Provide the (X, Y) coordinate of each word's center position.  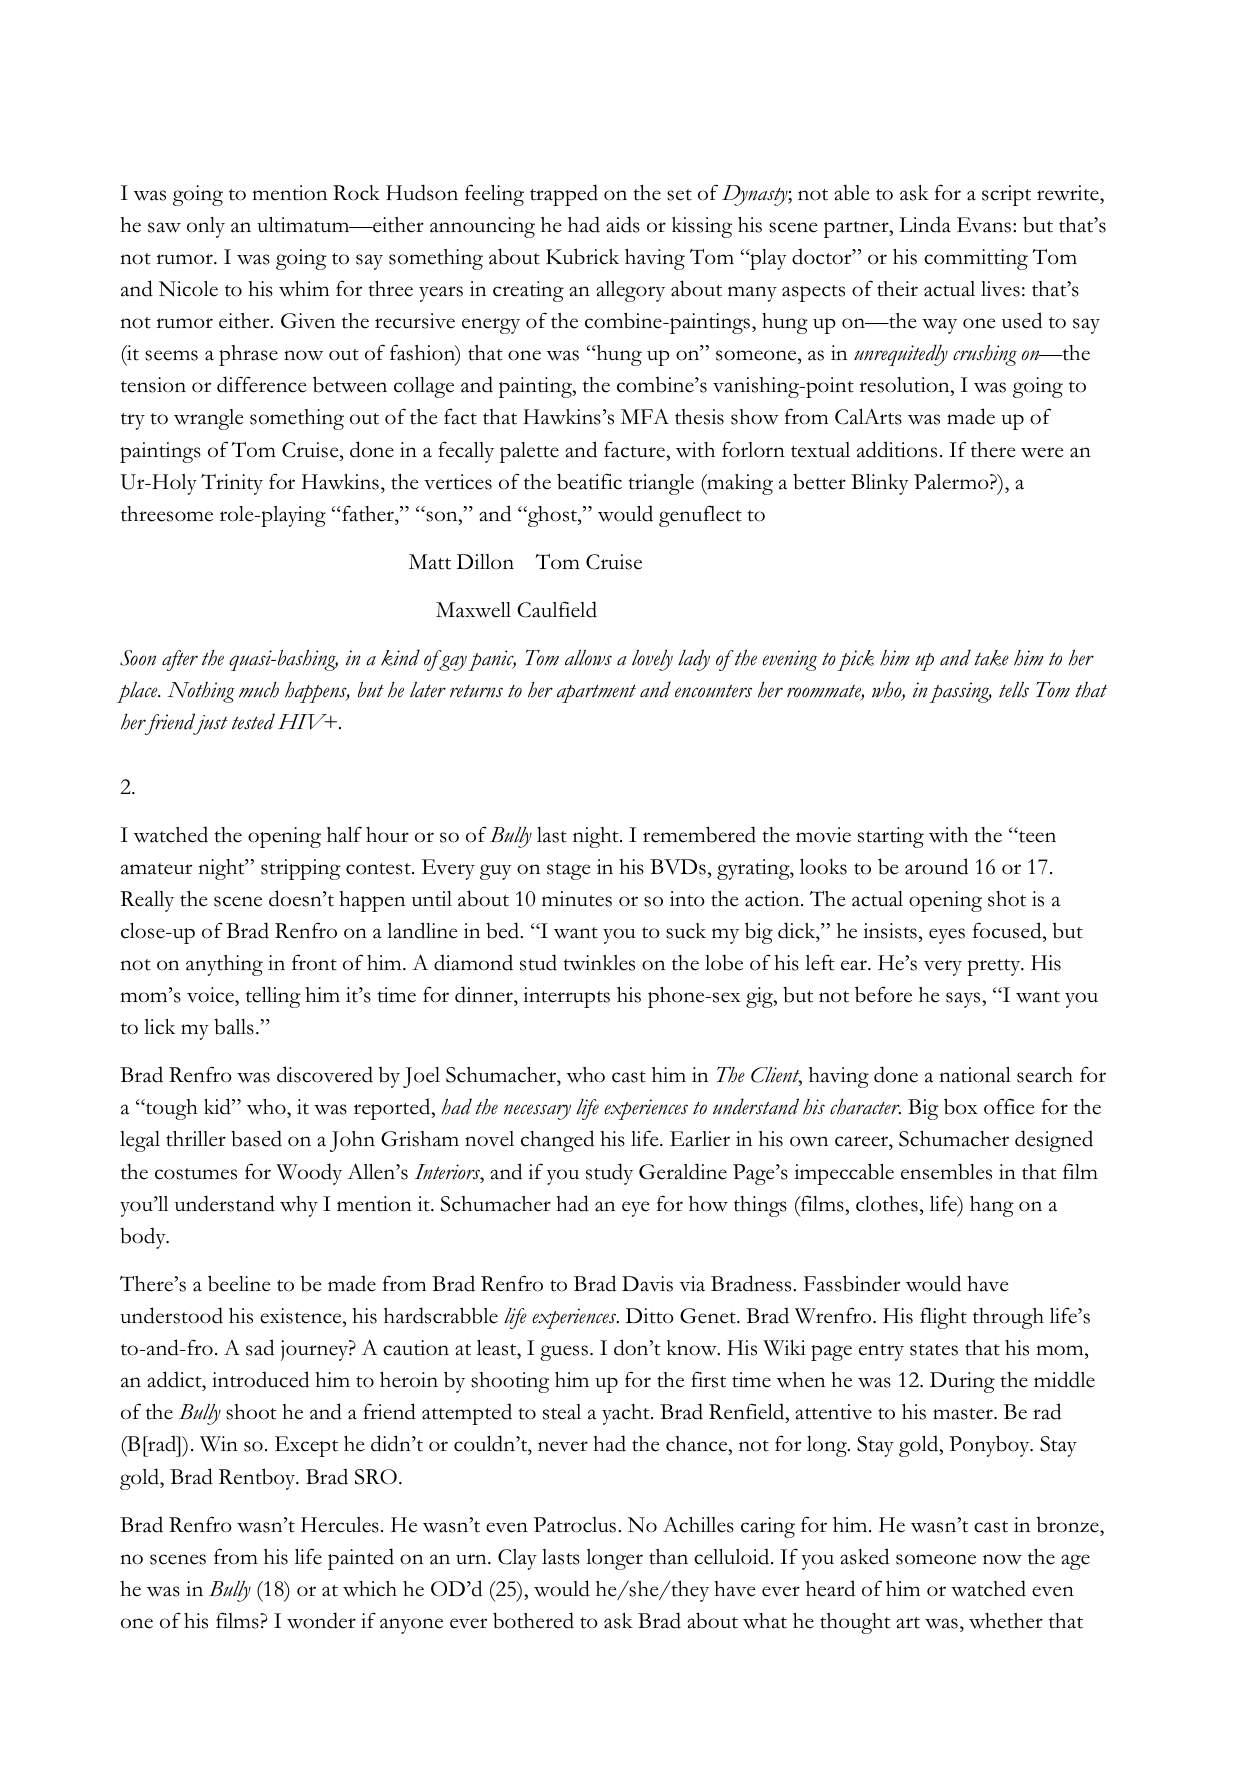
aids (623, 224)
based (256, 1138)
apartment (596, 694)
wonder (321, 1620)
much (259, 690)
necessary (537, 1112)
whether (1006, 1621)
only (206, 227)
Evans (985, 225)
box (960, 1106)
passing (960, 692)
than (668, 1557)
